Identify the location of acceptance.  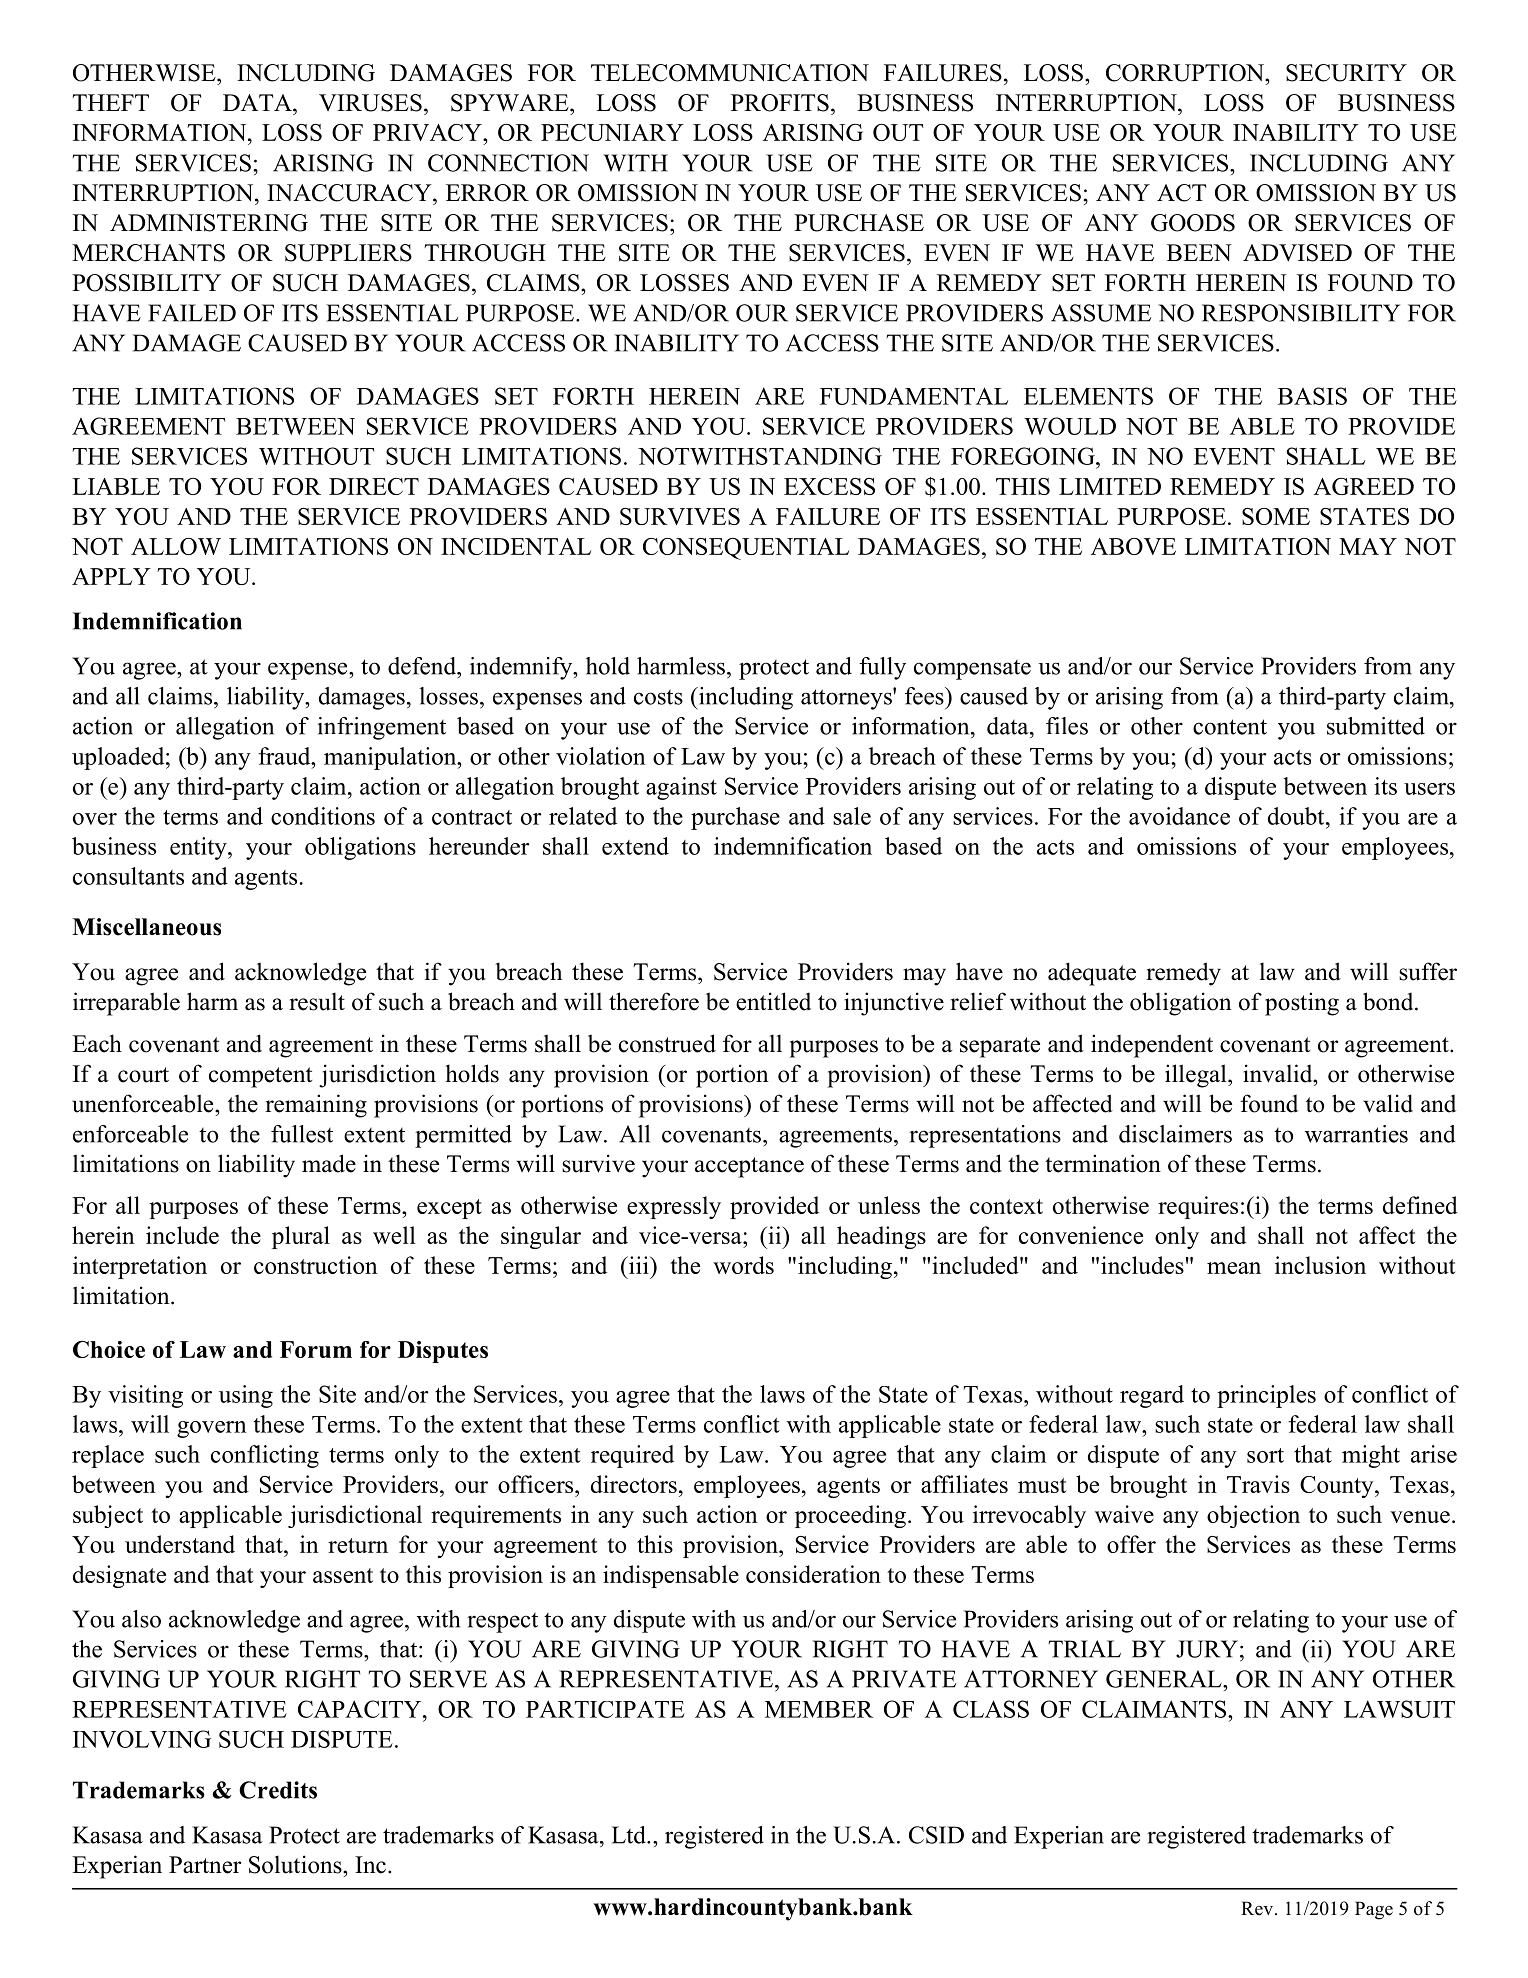
(749, 1167).
